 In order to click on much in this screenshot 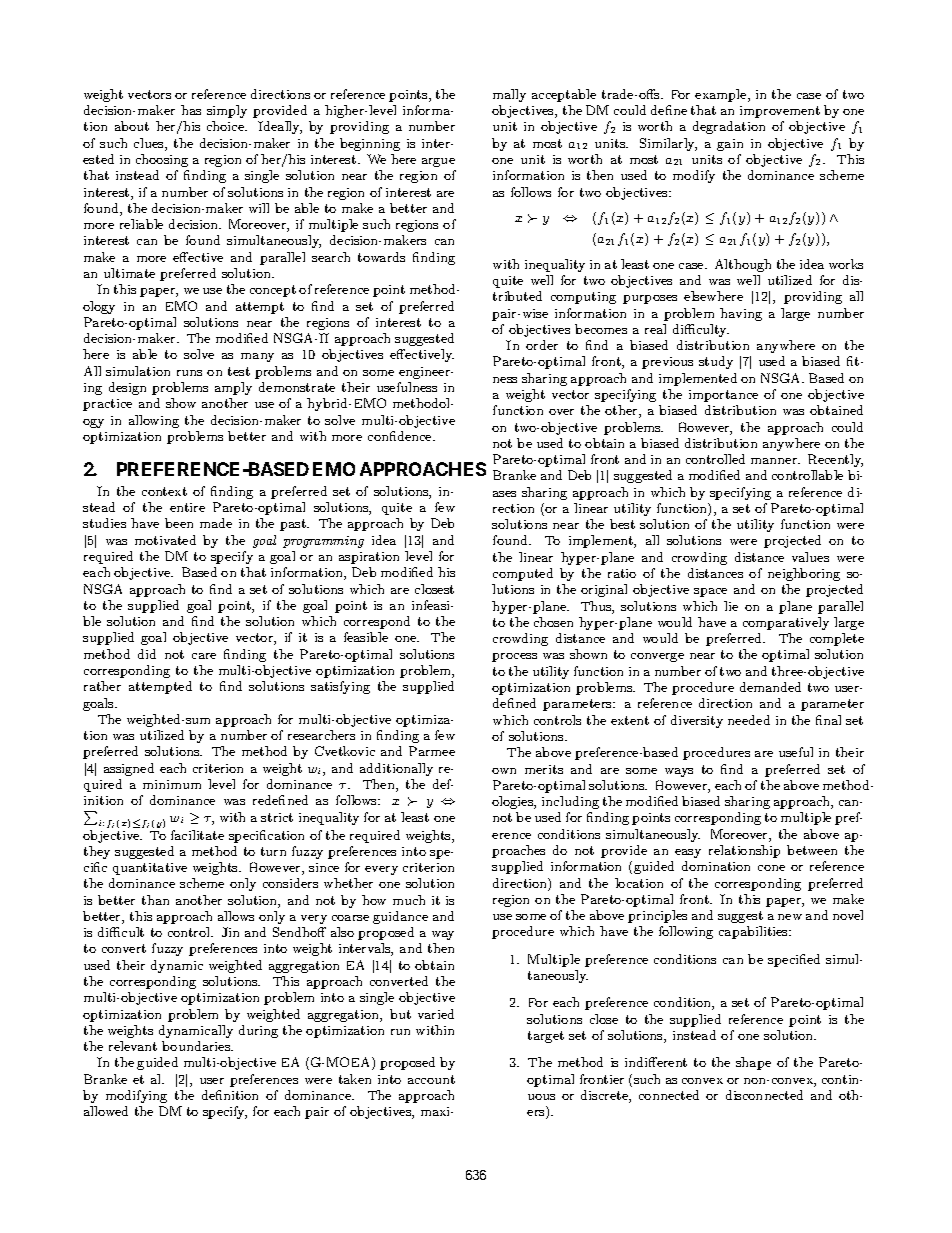, I will do `click(409, 900)`.
